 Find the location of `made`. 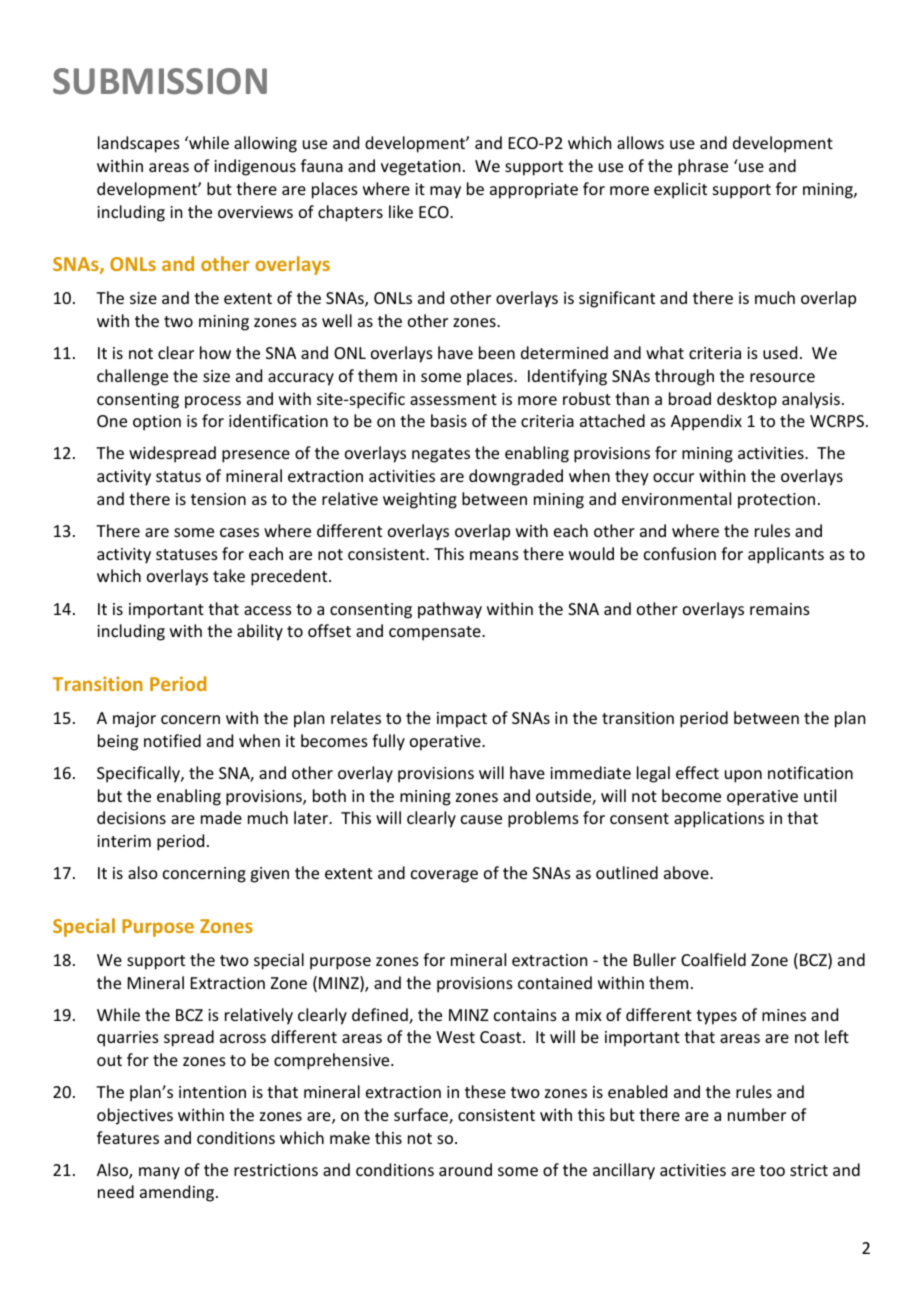

made is located at coordinates (221, 817).
